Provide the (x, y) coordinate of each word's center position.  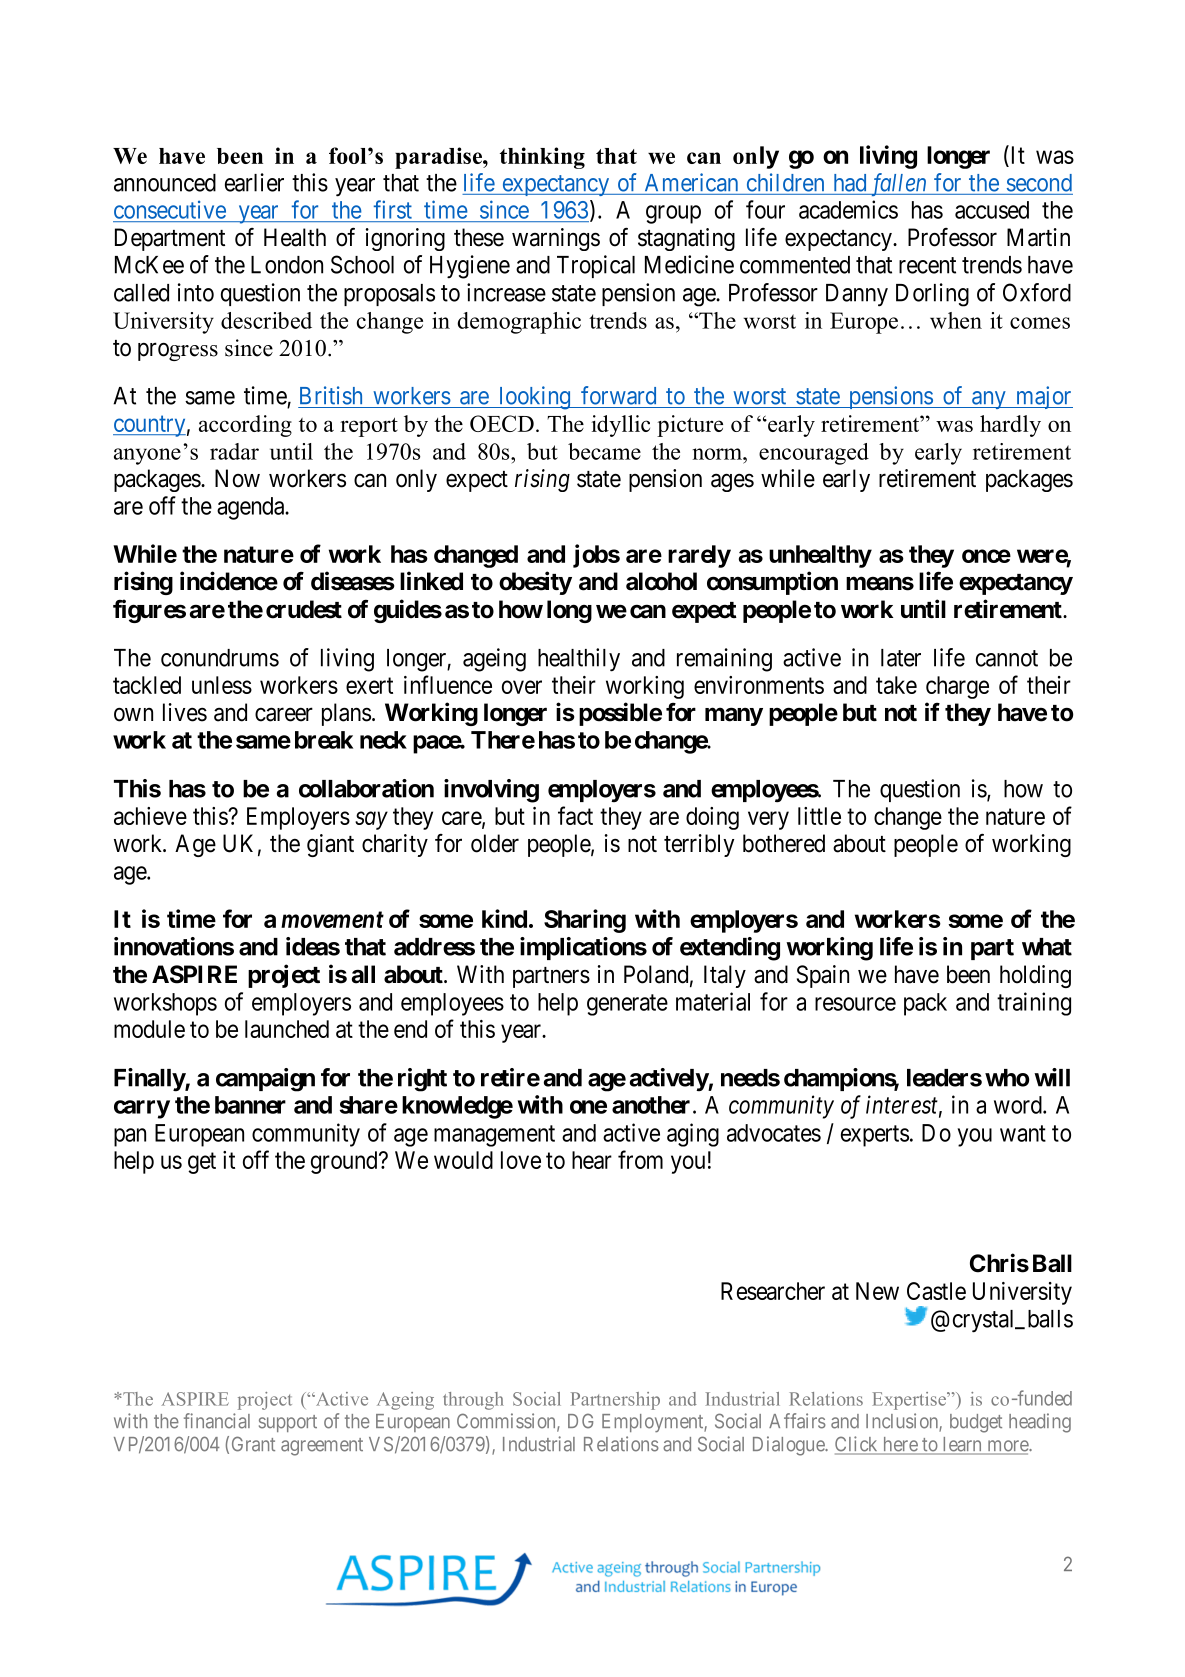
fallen (898, 184)
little (819, 816)
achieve (150, 816)
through (473, 1401)
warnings (556, 239)
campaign (265, 1080)
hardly (1010, 426)
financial (217, 1421)
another (651, 1105)
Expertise (910, 1401)
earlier (254, 182)
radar (234, 451)
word (1019, 1105)
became (604, 451)
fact (575, 815)
